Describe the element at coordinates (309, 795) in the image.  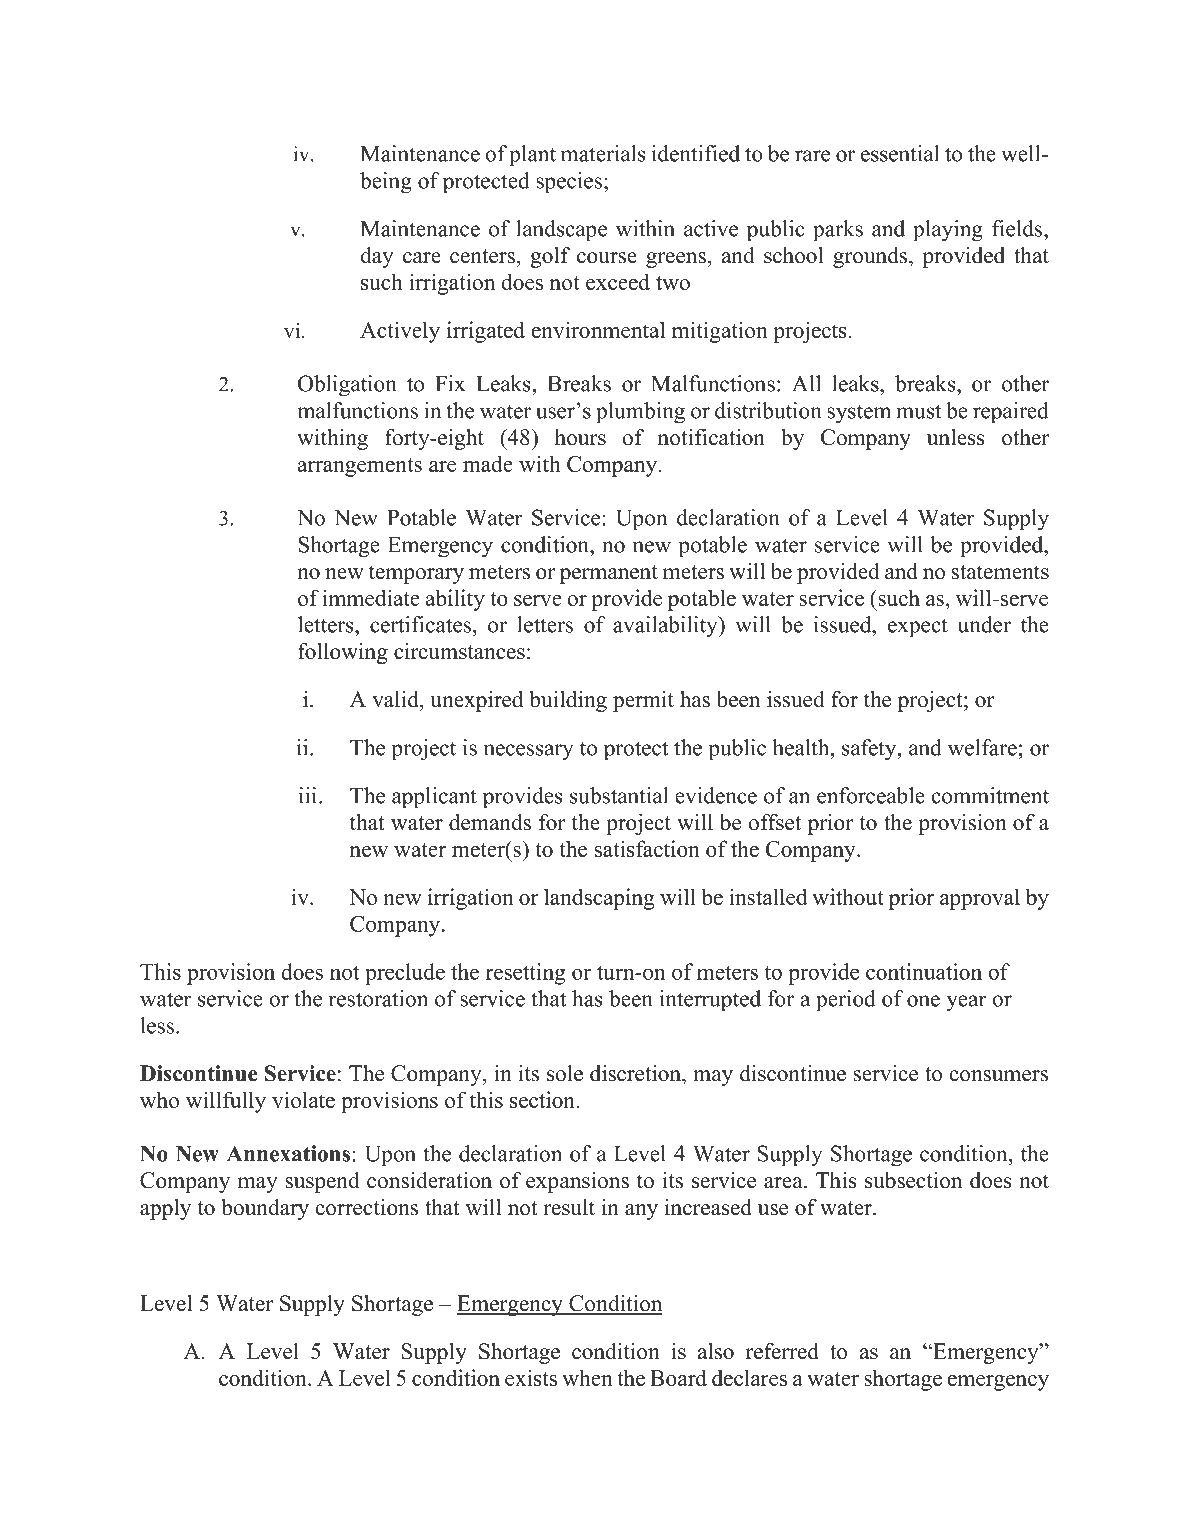
I see `iii` at that location.
